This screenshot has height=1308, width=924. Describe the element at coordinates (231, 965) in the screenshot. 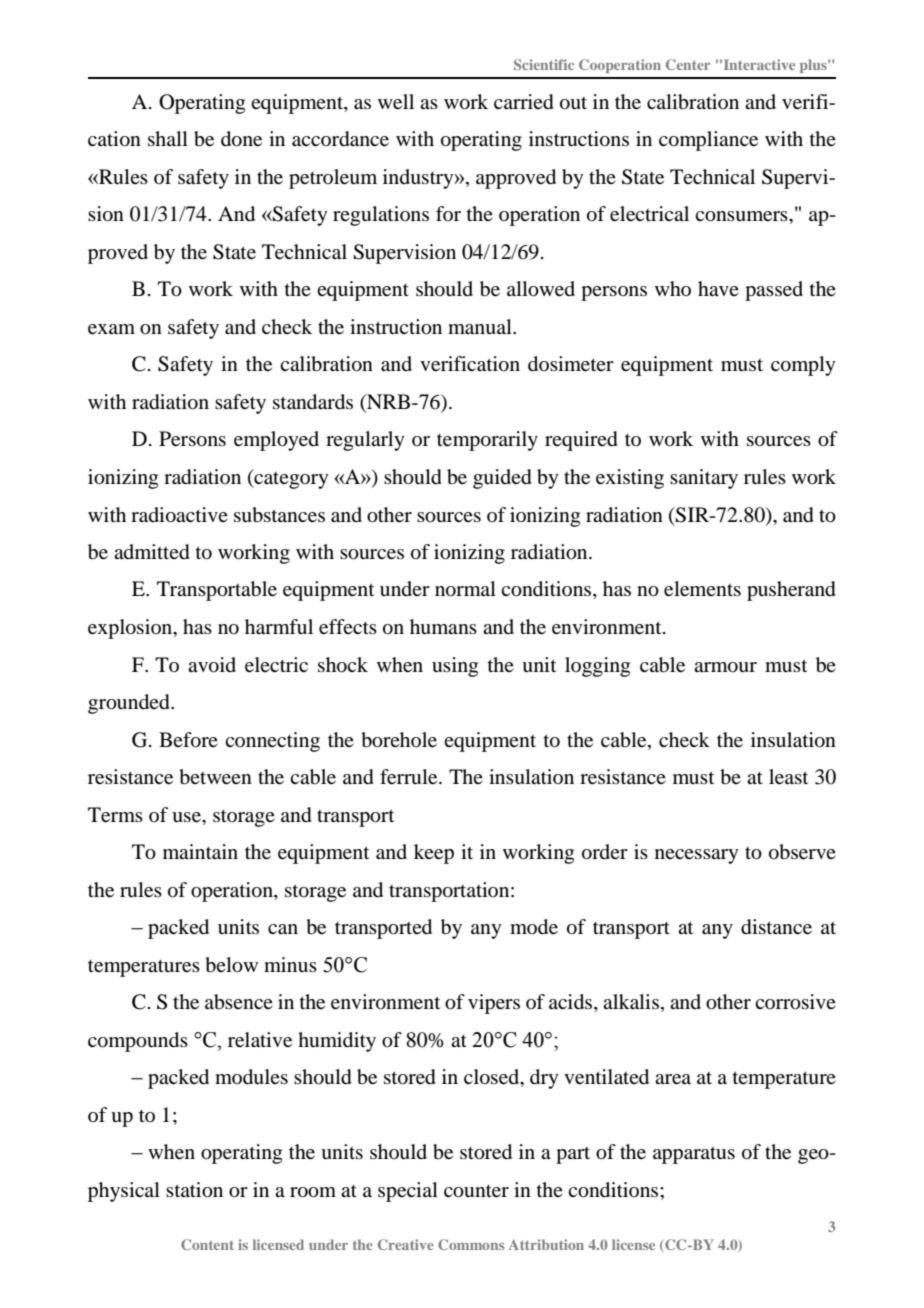

I see `below` at that location.
